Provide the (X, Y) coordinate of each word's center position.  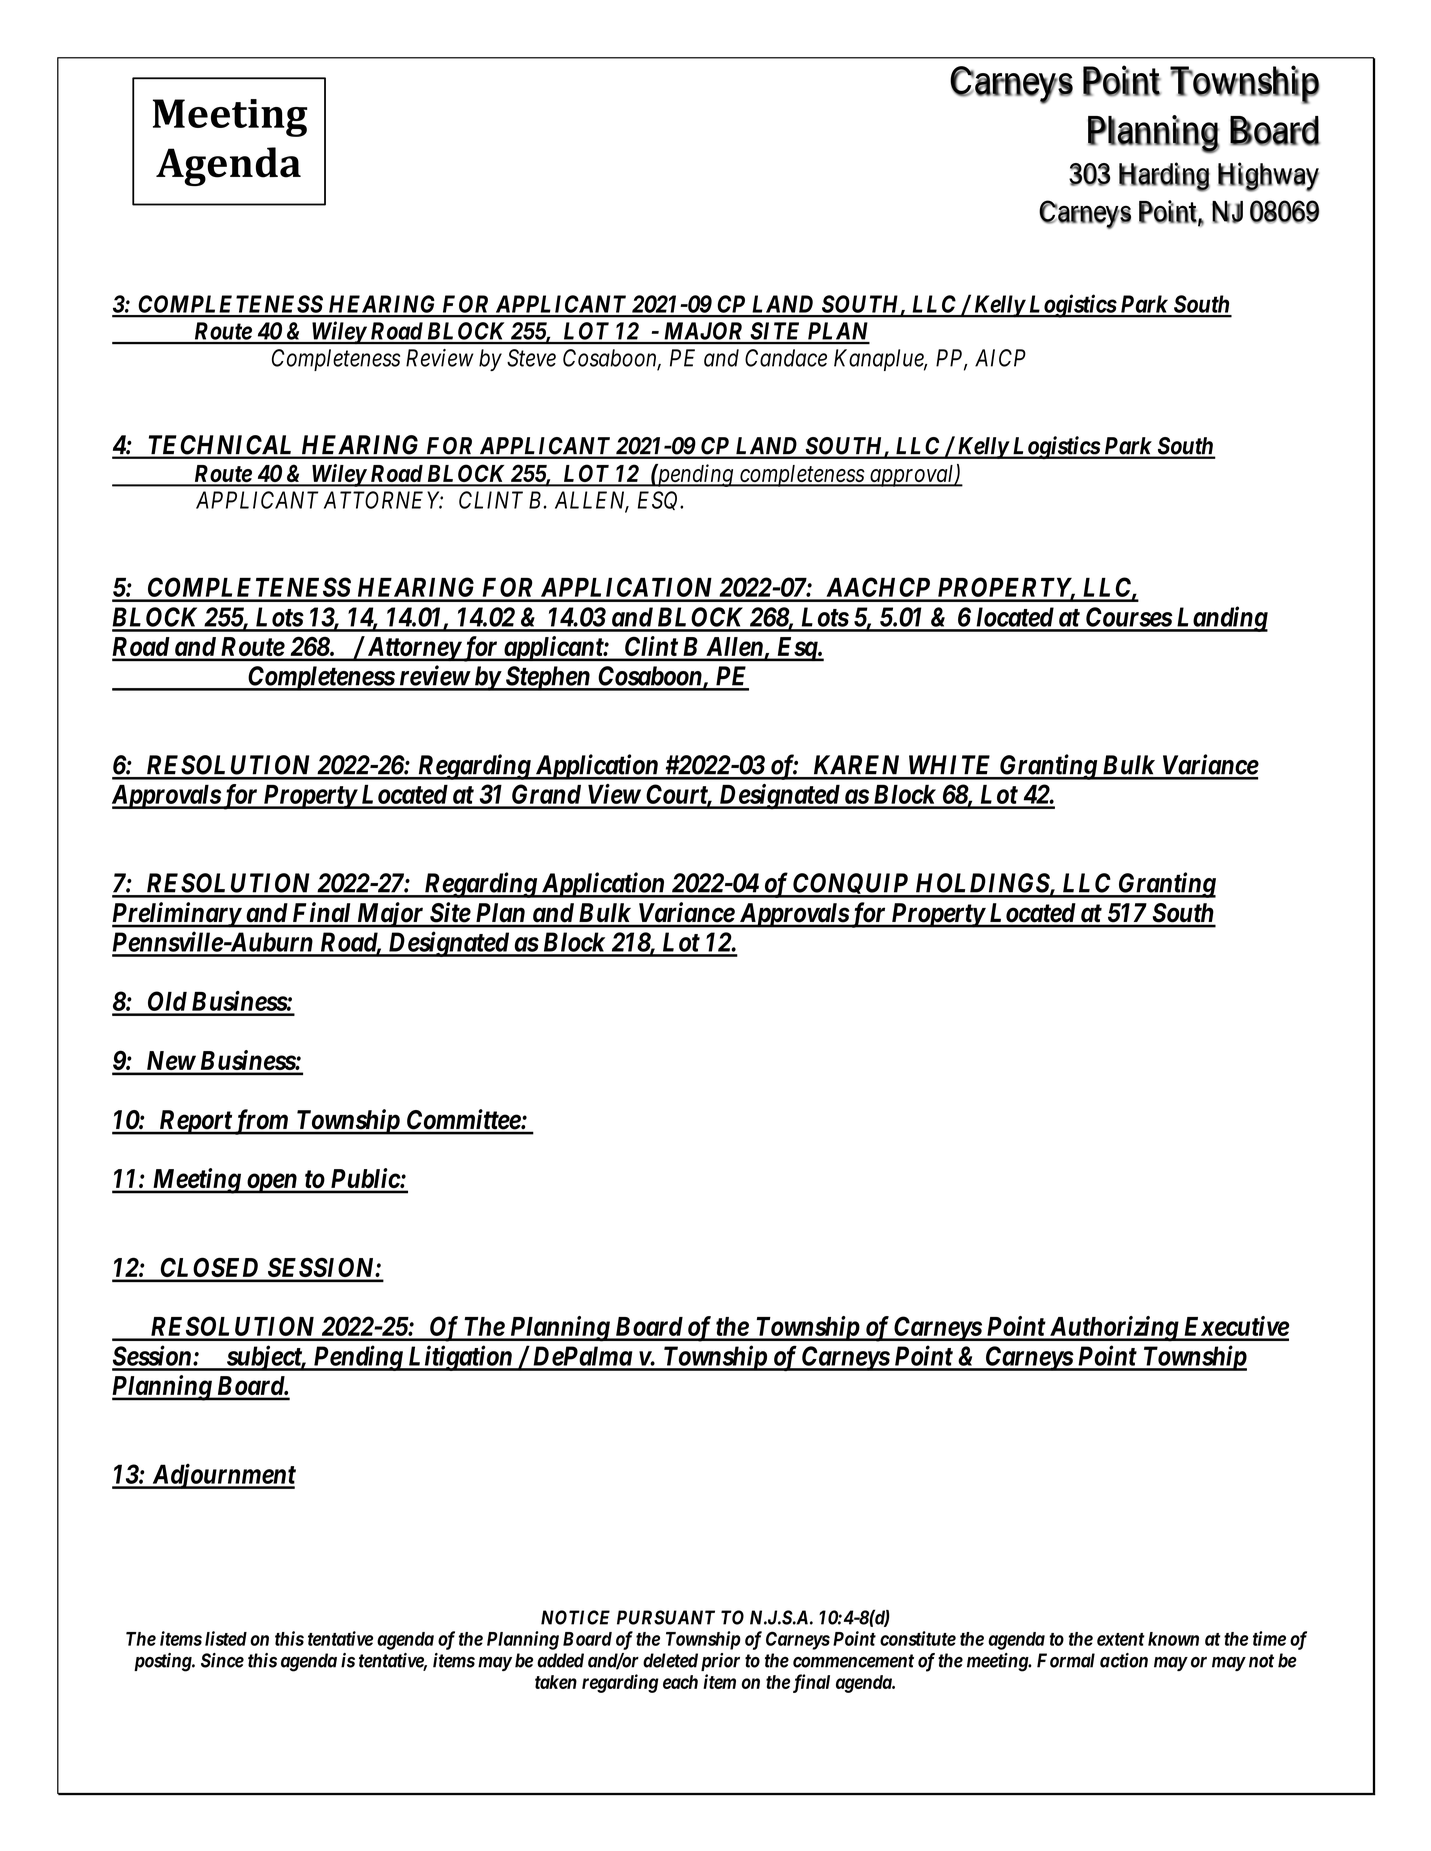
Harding (1164, 177)
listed (226, 1638)
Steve (531, 358)
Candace (786, 358)
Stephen (547, 678)
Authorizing (1113, 1329)
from (261, 1122)
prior (720, 1662)
